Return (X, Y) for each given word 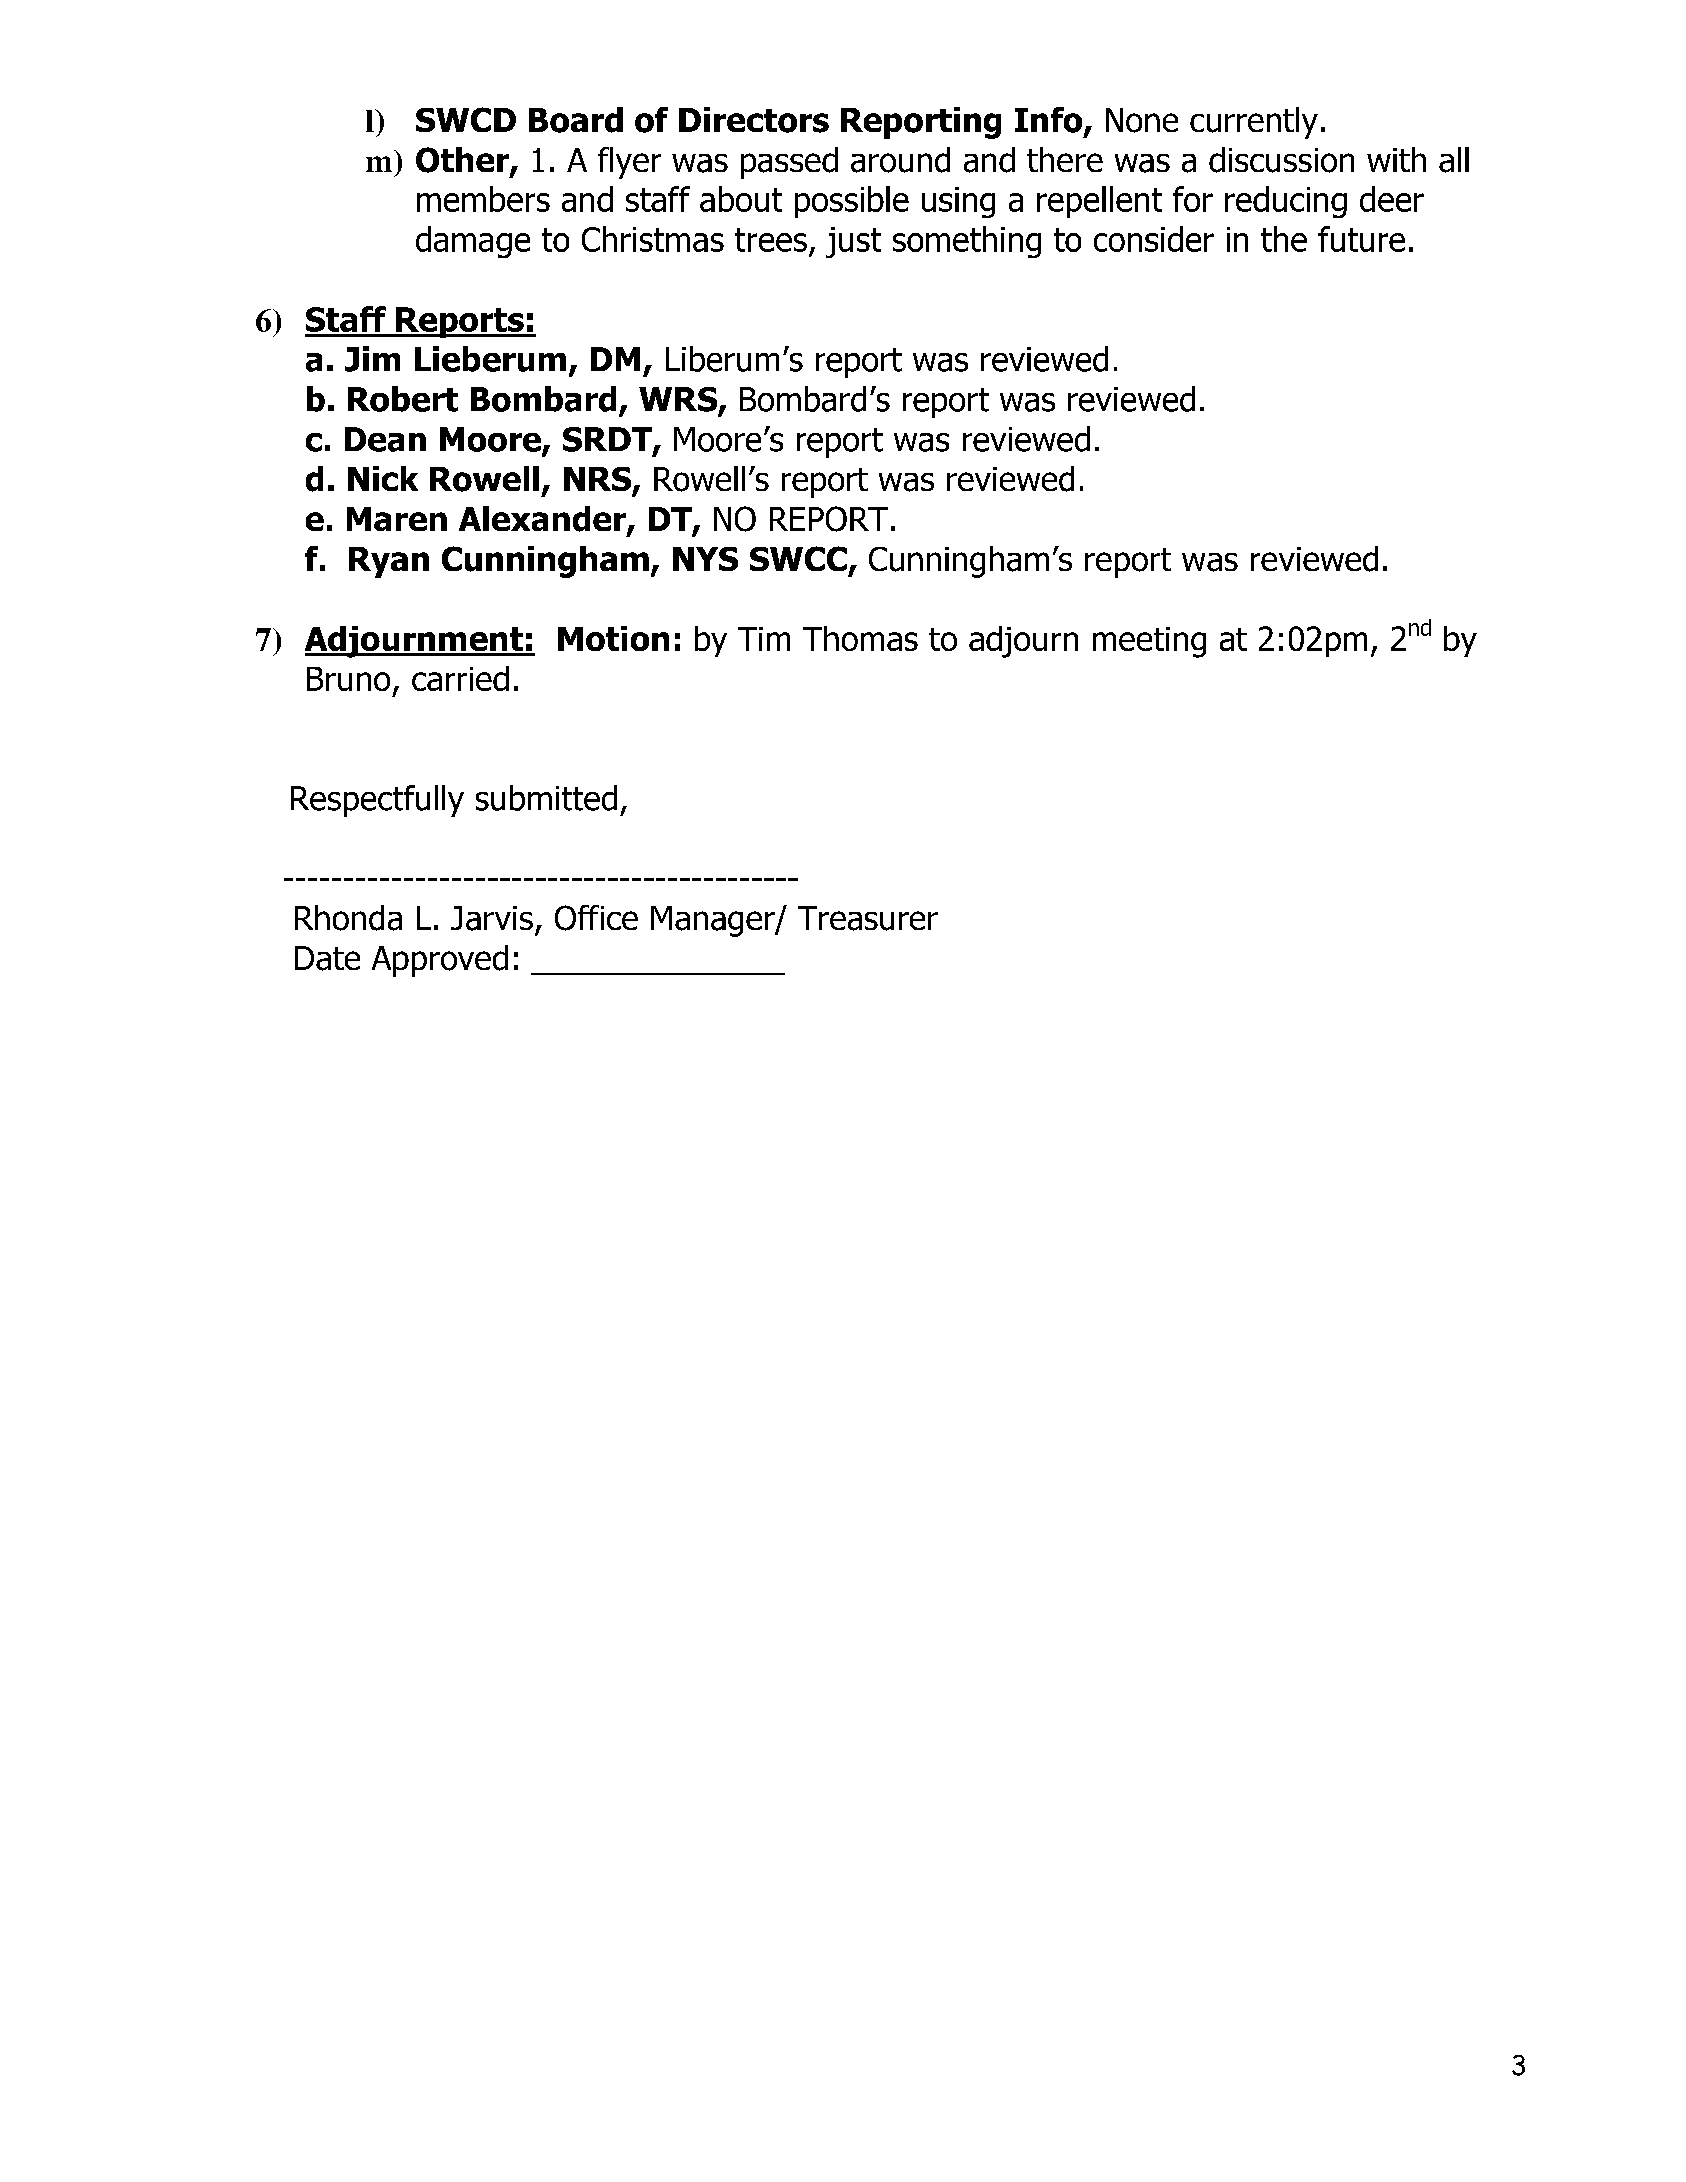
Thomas (860, 638)
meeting (1149, 642)
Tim (764, 639)
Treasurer (868, 918)
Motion (613, 638)
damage (473, 242)
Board (576, 120)
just (853, 242)
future (1361, 239)
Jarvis (492, 918)
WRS (679, 400)
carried (460, 678)
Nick (383, 478)
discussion (1281, 160)
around (900, 160)
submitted (546, 798)
